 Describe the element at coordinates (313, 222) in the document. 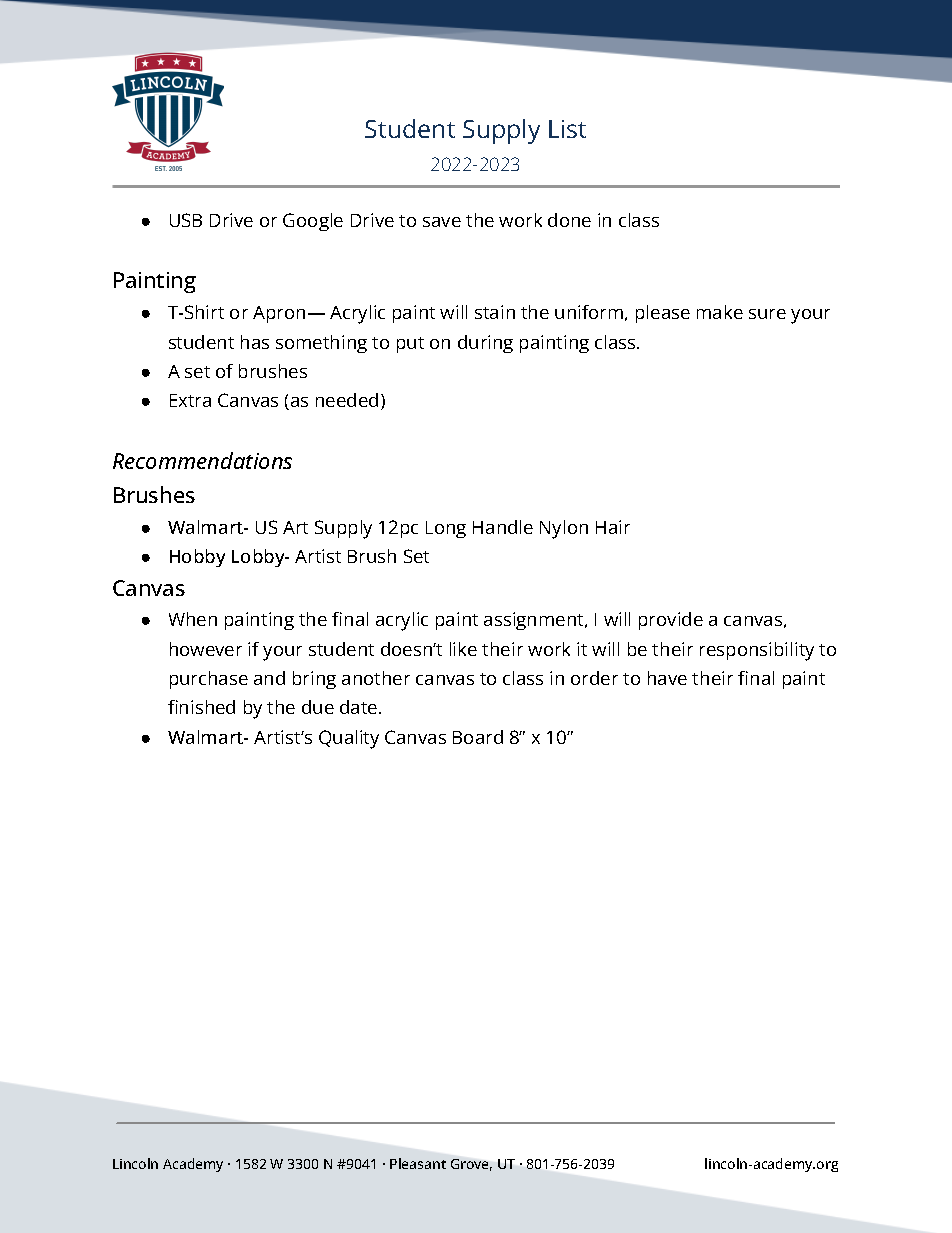

I see `Google` at that location.
